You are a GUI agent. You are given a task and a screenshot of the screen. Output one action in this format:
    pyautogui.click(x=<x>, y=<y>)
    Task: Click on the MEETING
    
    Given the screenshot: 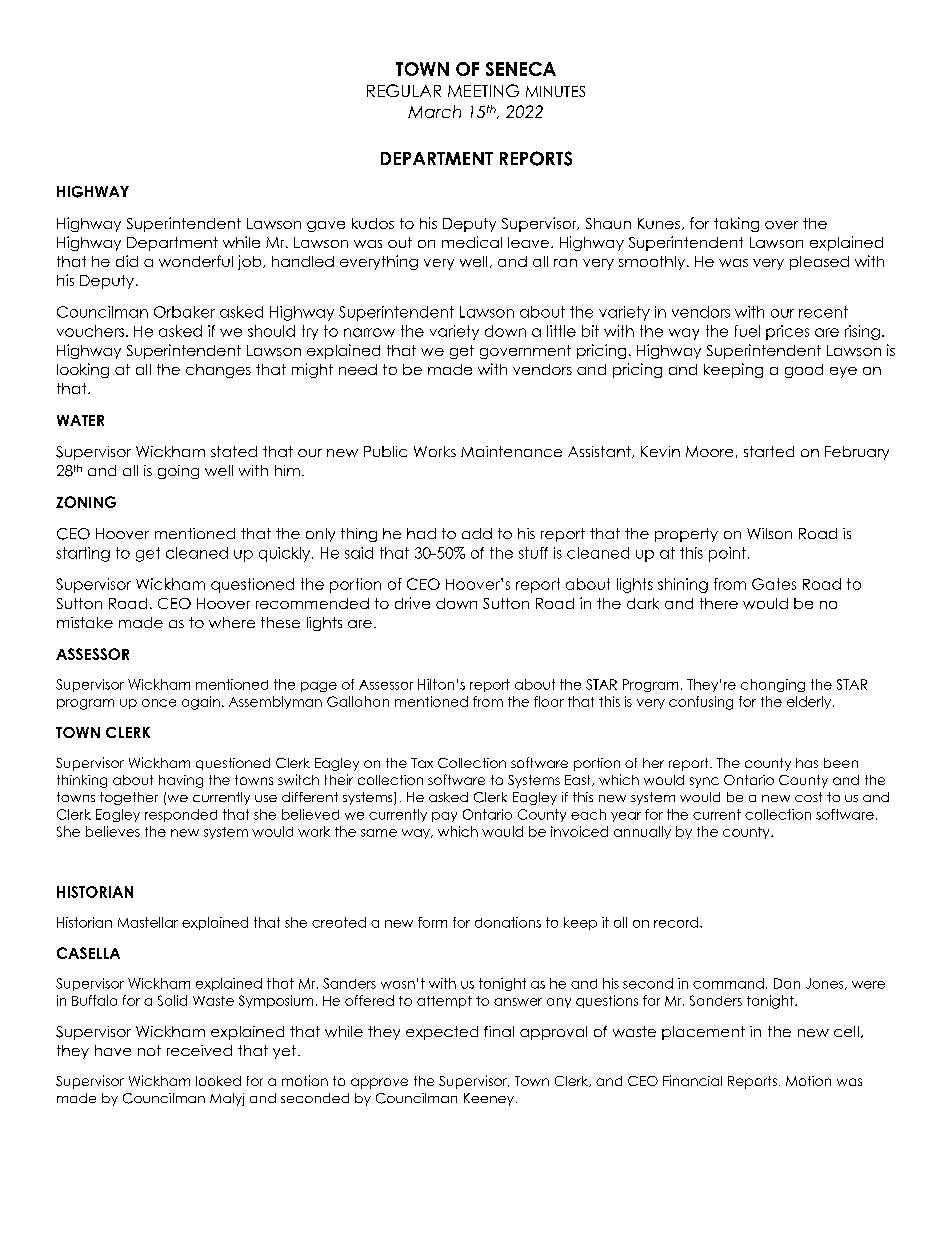 What is the action you would take?
    pyautogui.click(x=483, y=90)
